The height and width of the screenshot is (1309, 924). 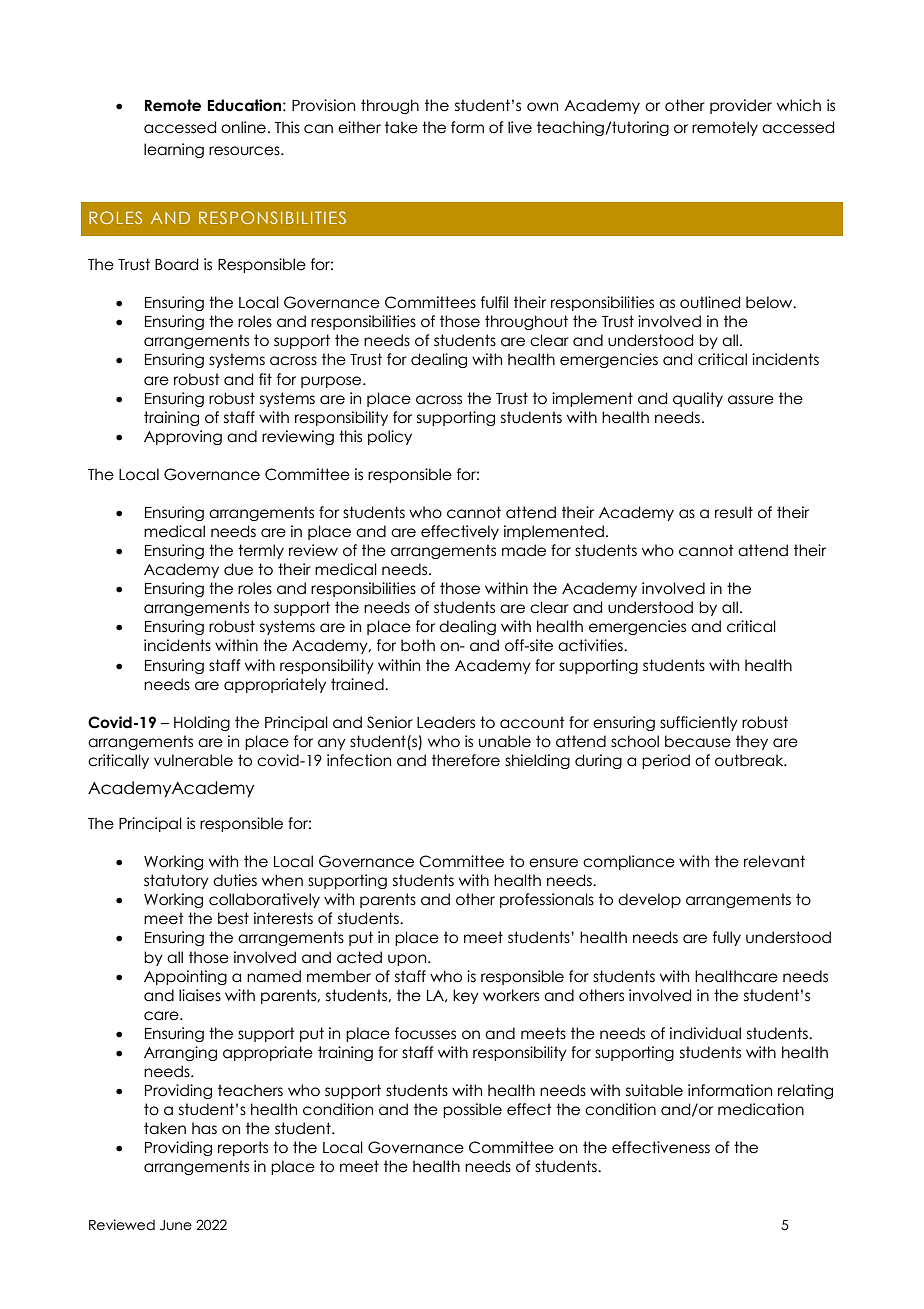 I want to click on result, so click(x=734, y=512).
